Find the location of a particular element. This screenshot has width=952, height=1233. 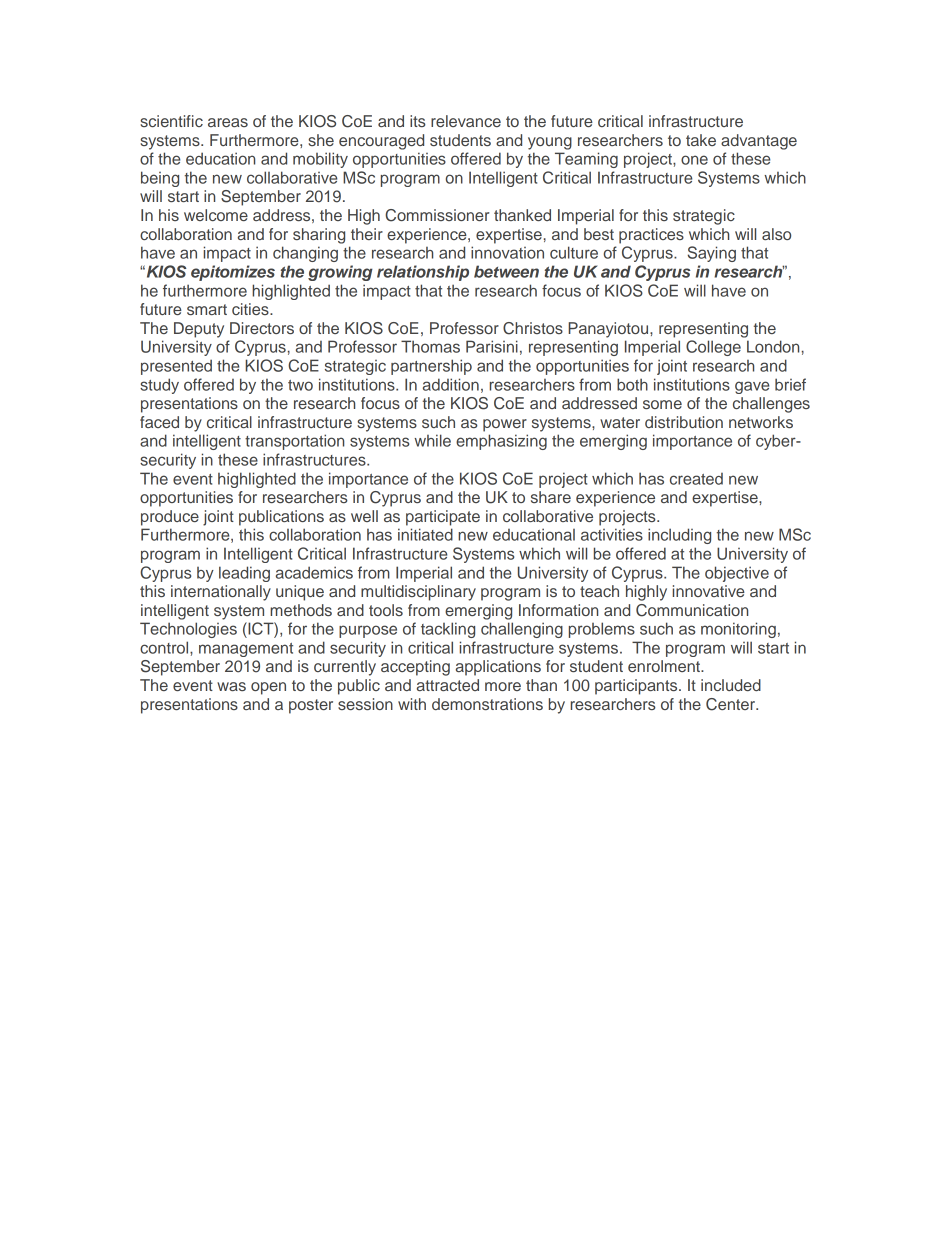

epitomizes is located at coordinates (233, 273).
